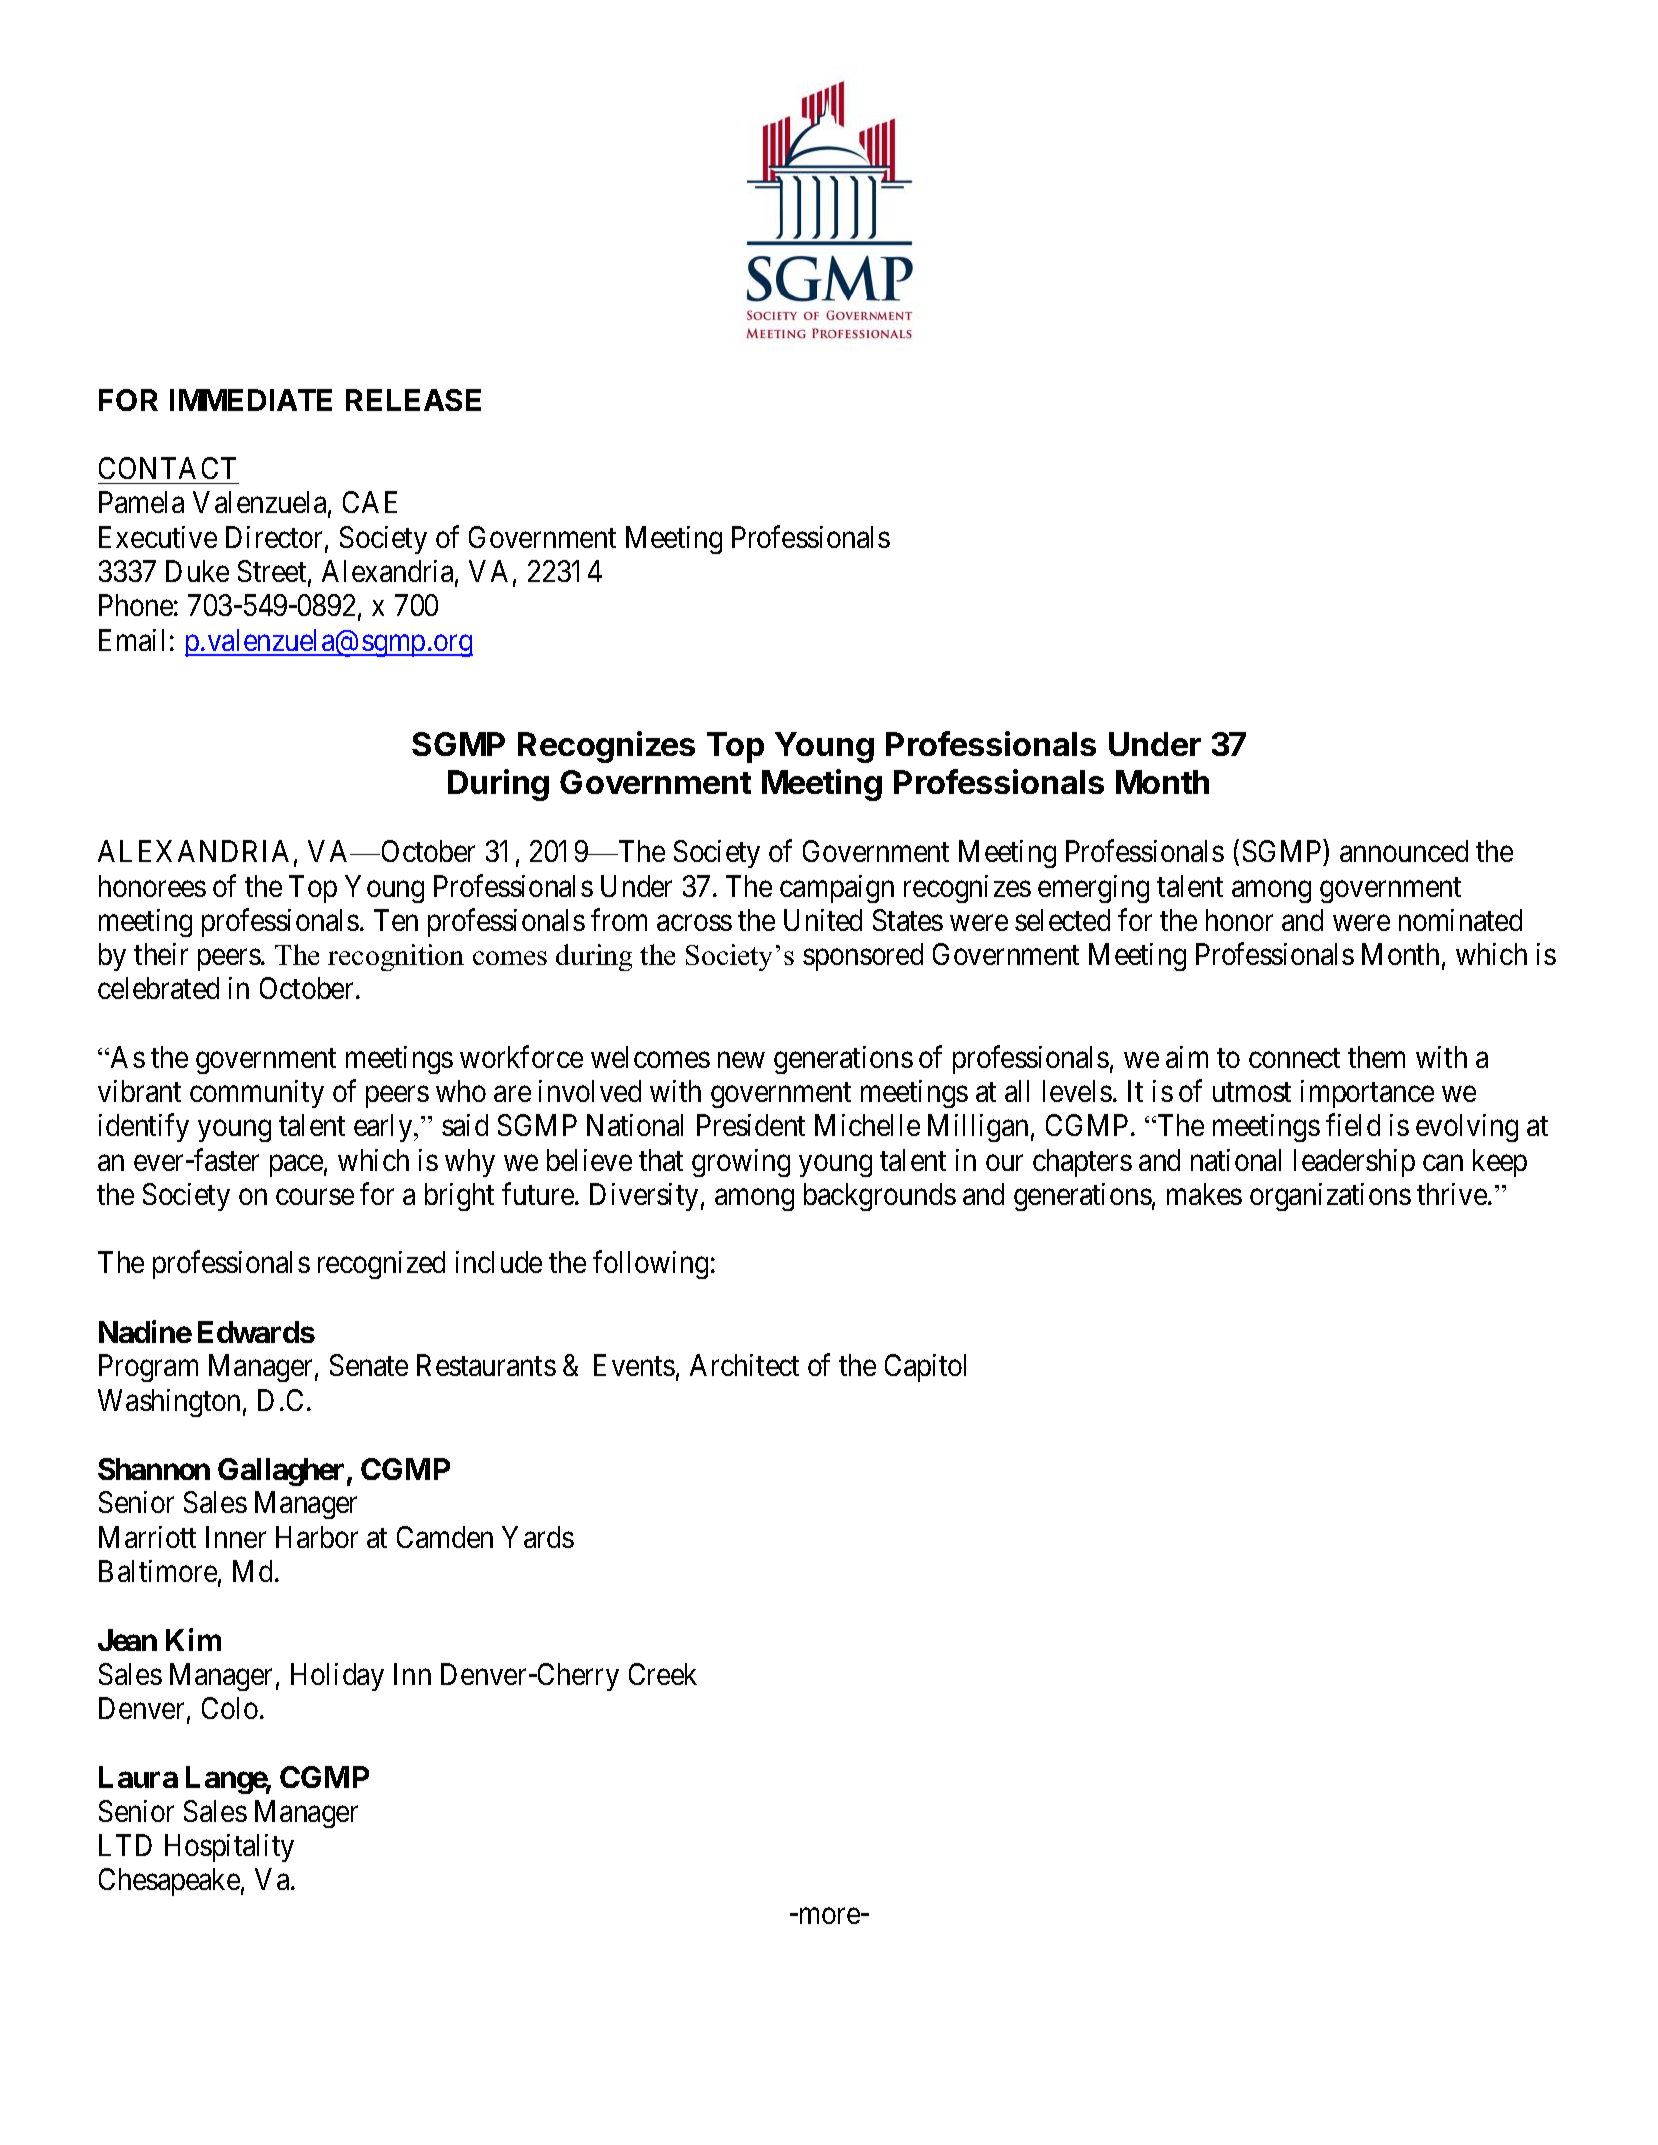  Describe the element at coordinates (925, 1368) in the page. I see `Capitol` at that location.
